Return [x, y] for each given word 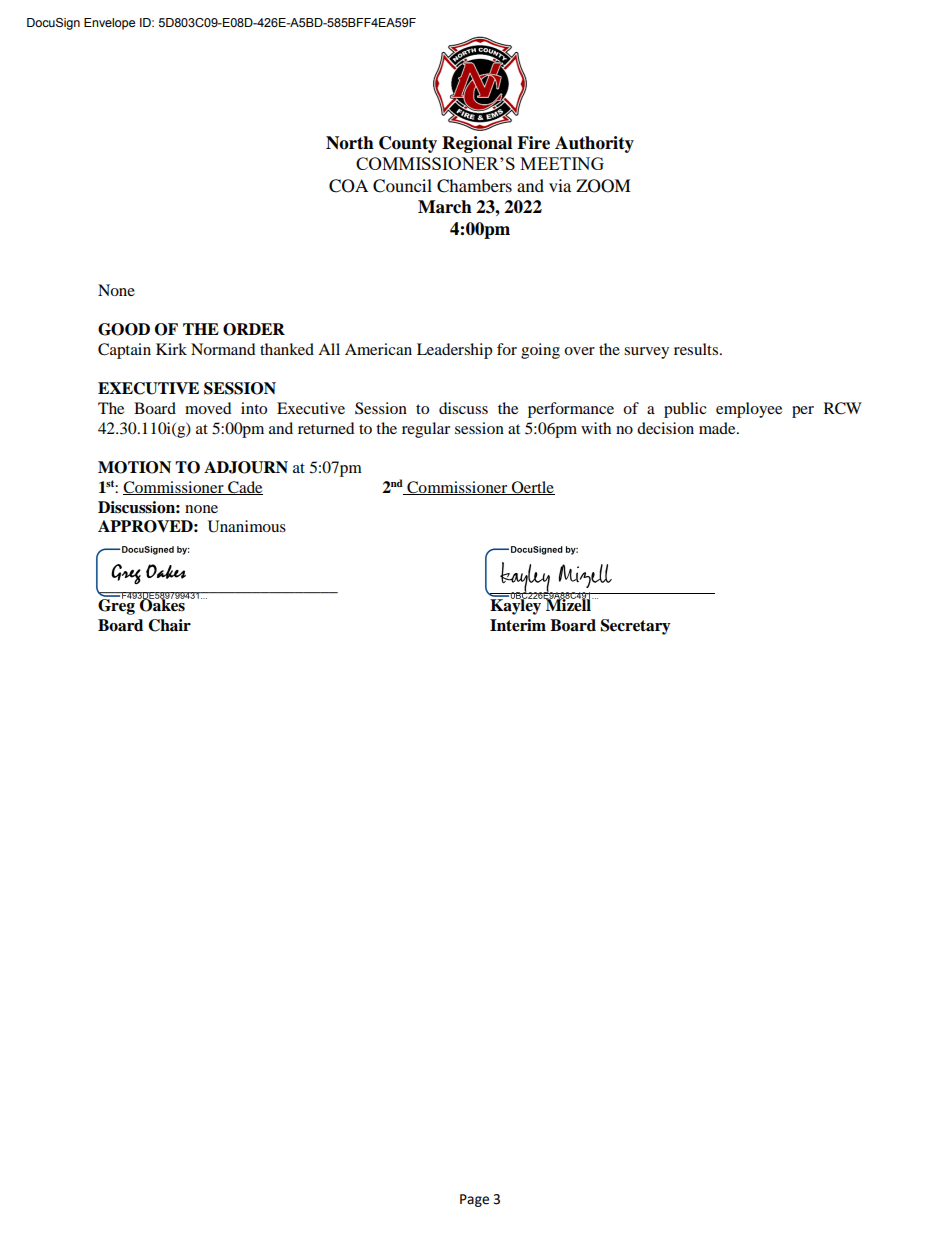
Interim [518, 625]
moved [208, 408]
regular [426, 430]
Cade [244, 488]
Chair [169, 625]
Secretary [636, 627]
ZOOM [603, 186]
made [718, 428]
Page [474, 1200]
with [596, 428]
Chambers [474, 186]
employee [749, 410]
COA [348, 186]
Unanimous [247, 526]
